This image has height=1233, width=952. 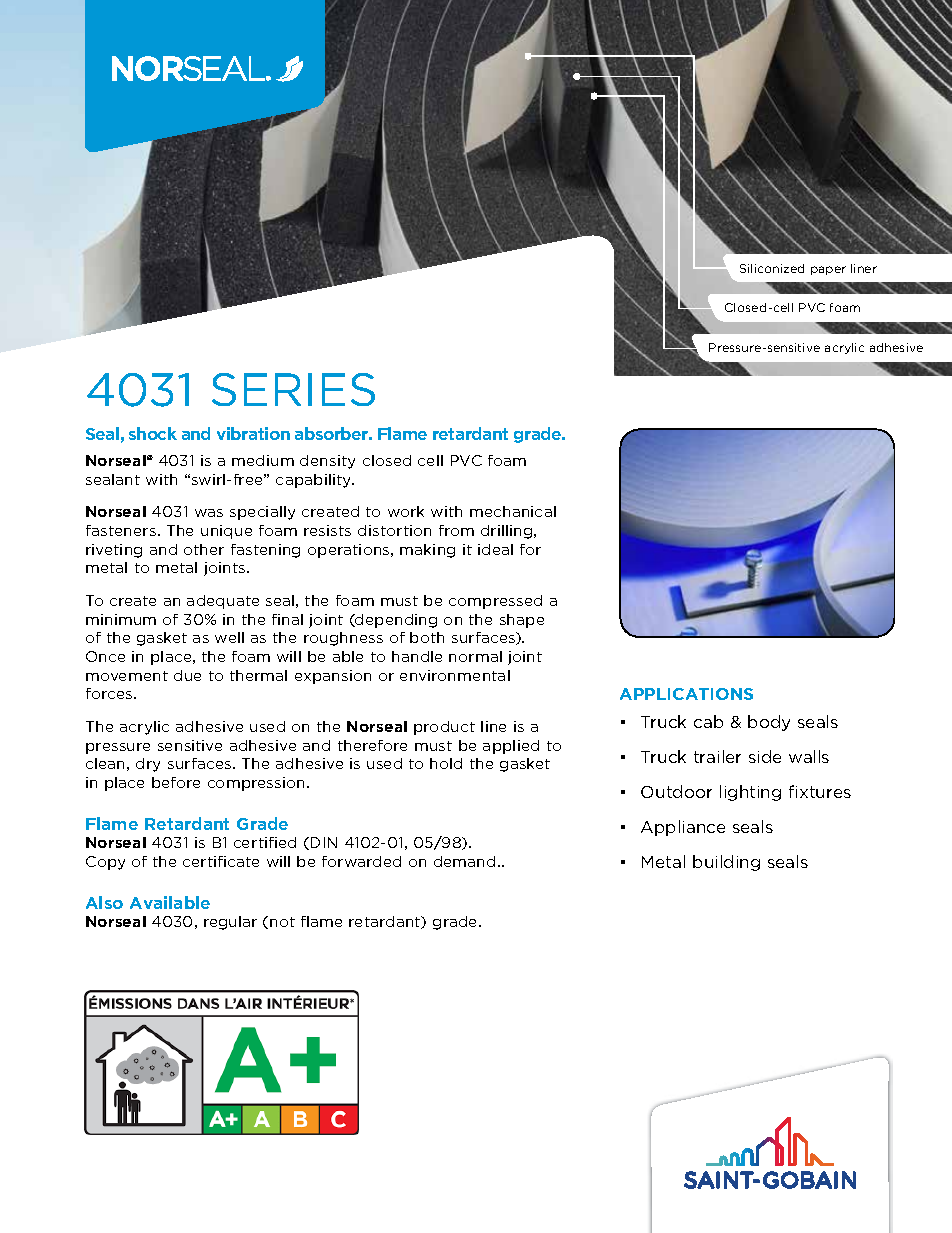 What do you see at coordinates (686, 694) in the image?
I see `APPLICATIONS` at bounding box center [686, 694].
